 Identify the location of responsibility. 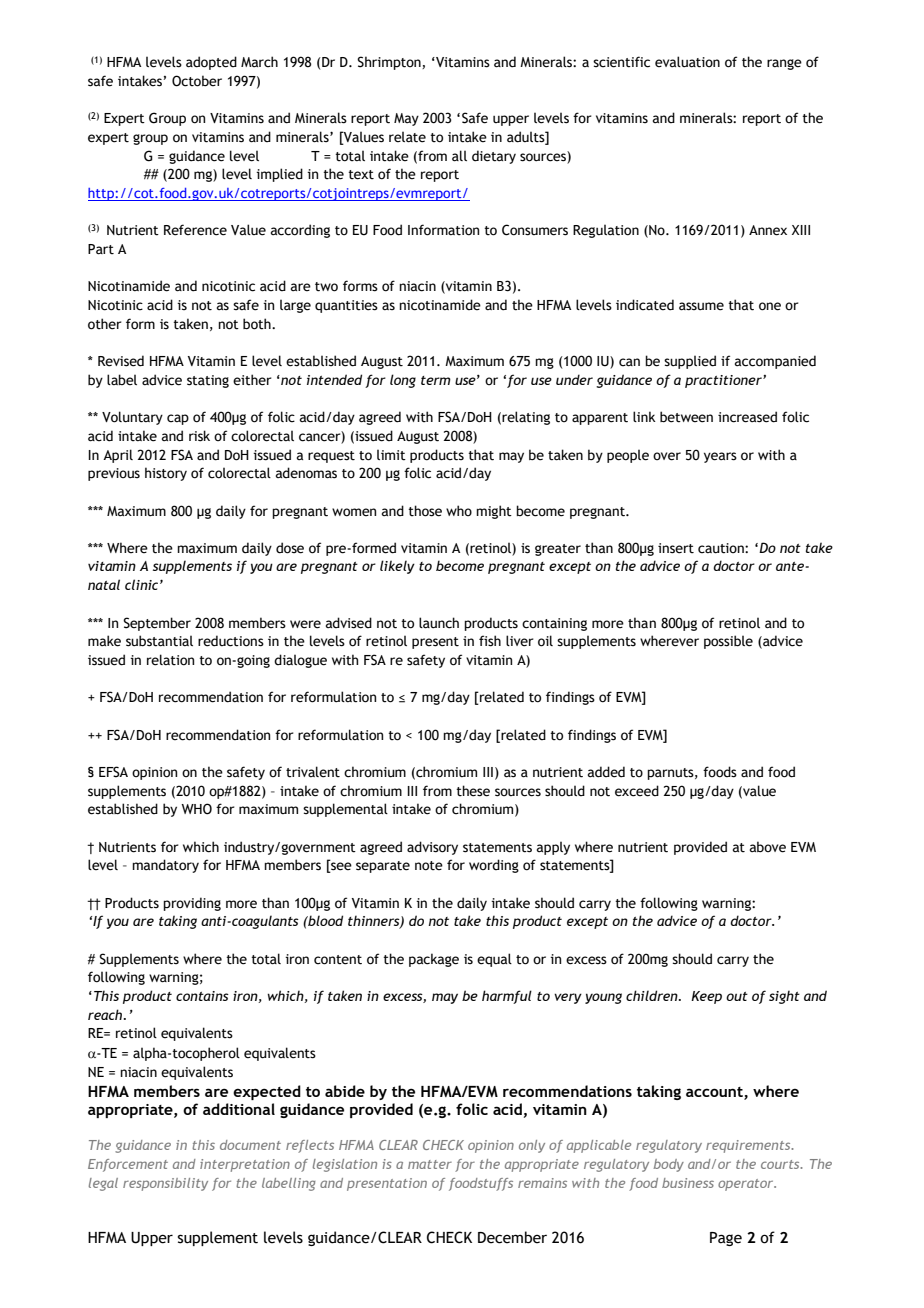
(165, 1184).
